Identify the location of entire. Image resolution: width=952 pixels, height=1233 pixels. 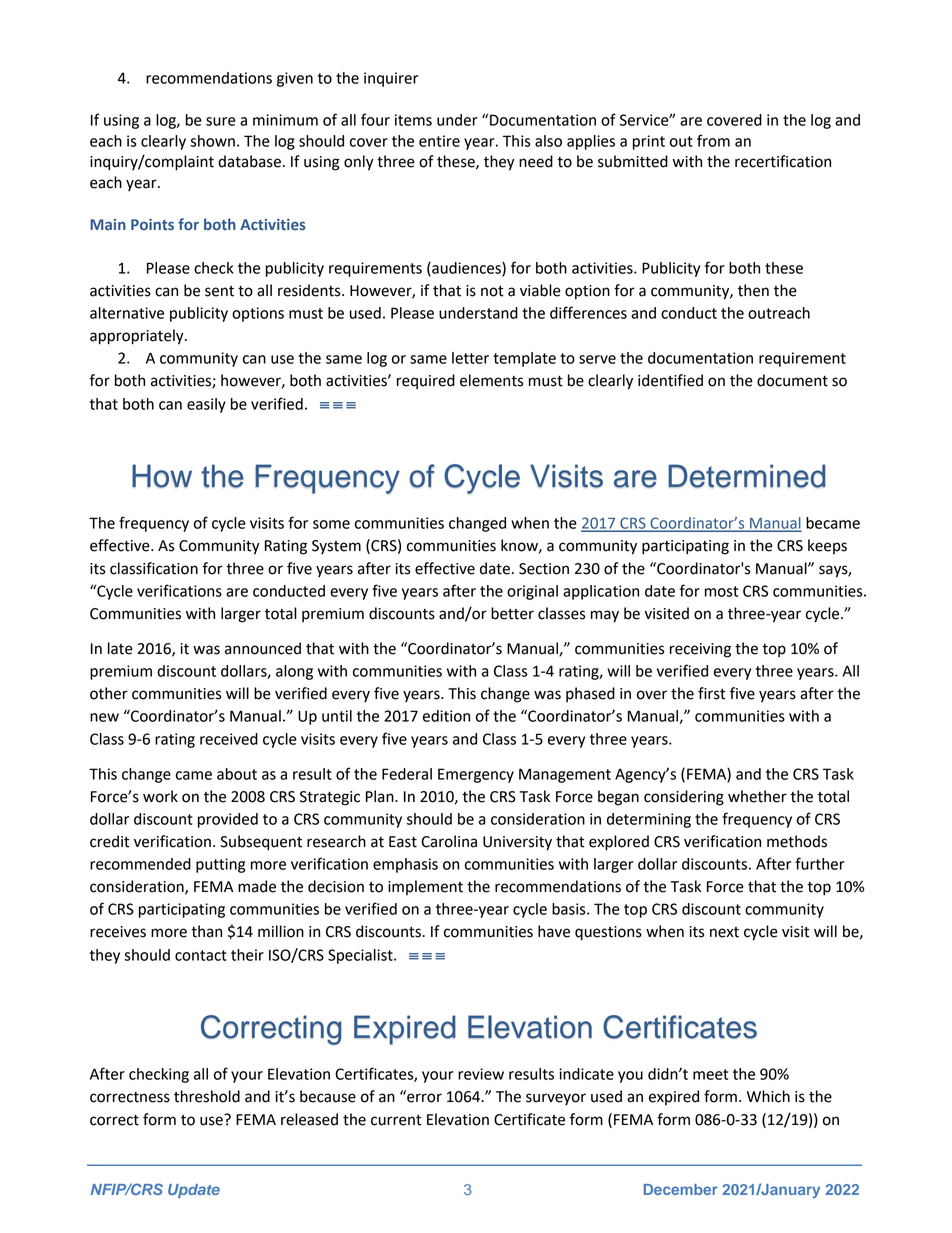
(439, 141).
